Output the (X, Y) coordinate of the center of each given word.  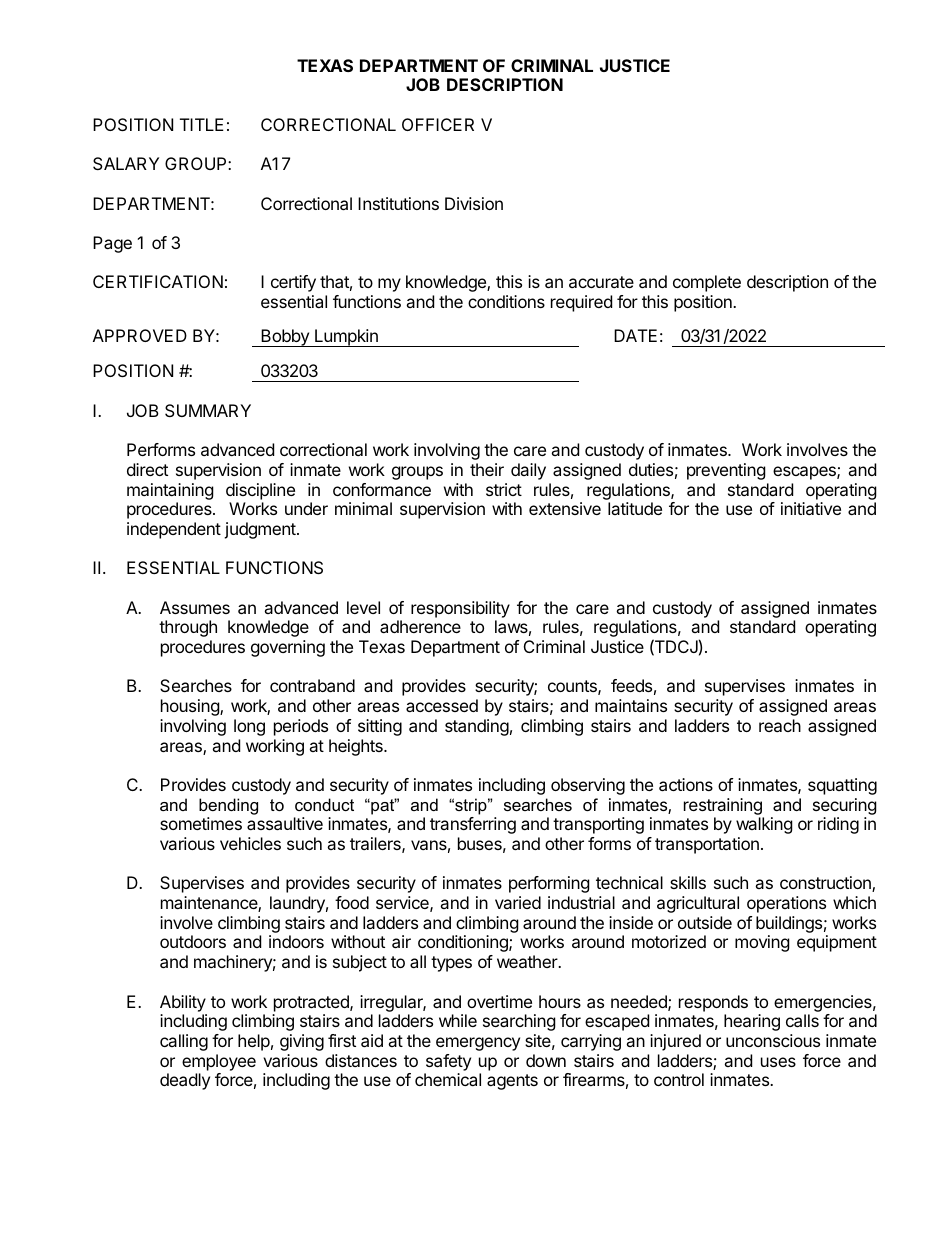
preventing (726, 471)
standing (477, 727)
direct (147, 469)
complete (707, 283)
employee (219, 1062)
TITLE (202, 124)
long (249, 727)
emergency (478, 1044)
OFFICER (438, 124)
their (487, 469)
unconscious (773, 1040)
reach (780, 725)
